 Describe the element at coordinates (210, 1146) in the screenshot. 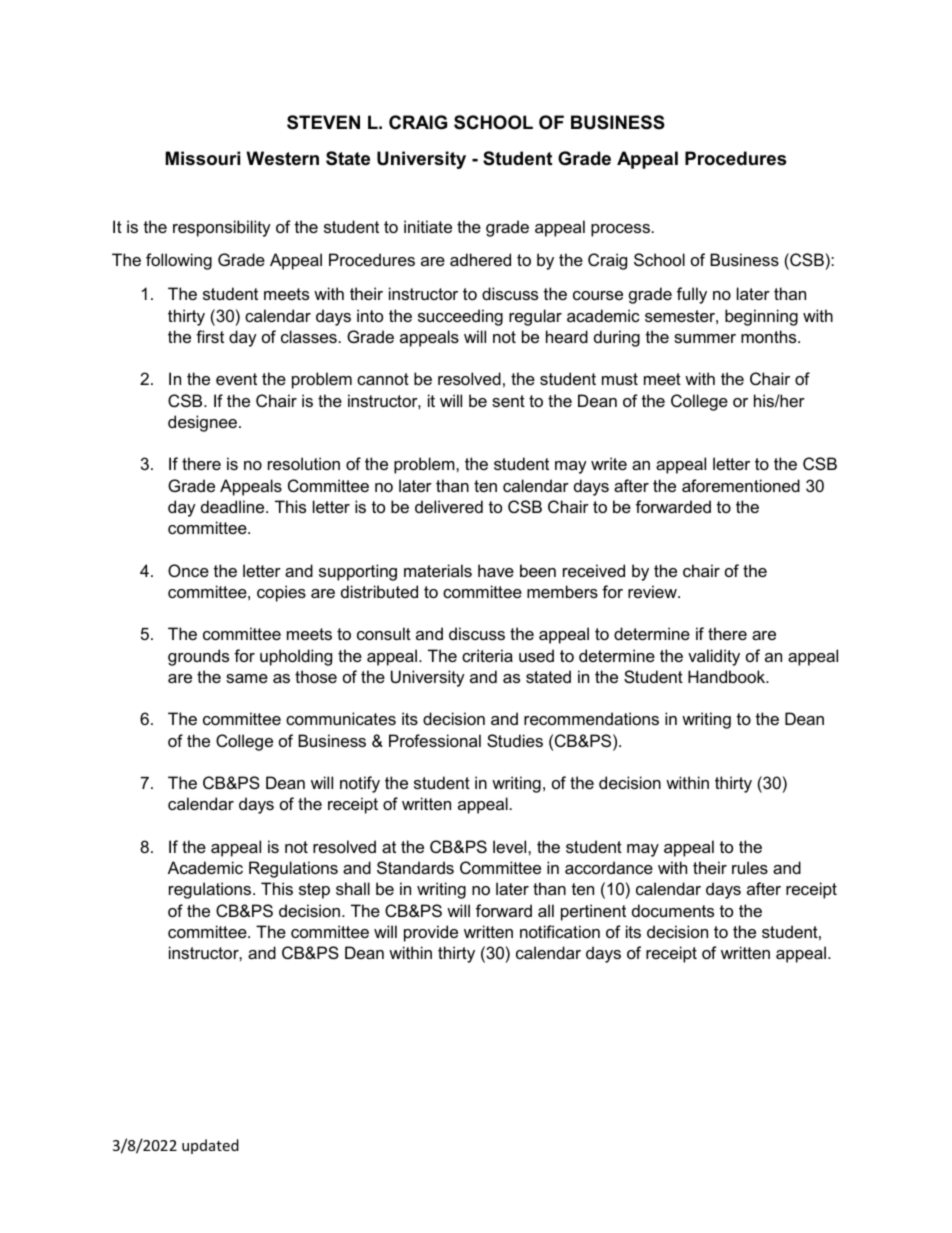

I see `updated` at that location.
